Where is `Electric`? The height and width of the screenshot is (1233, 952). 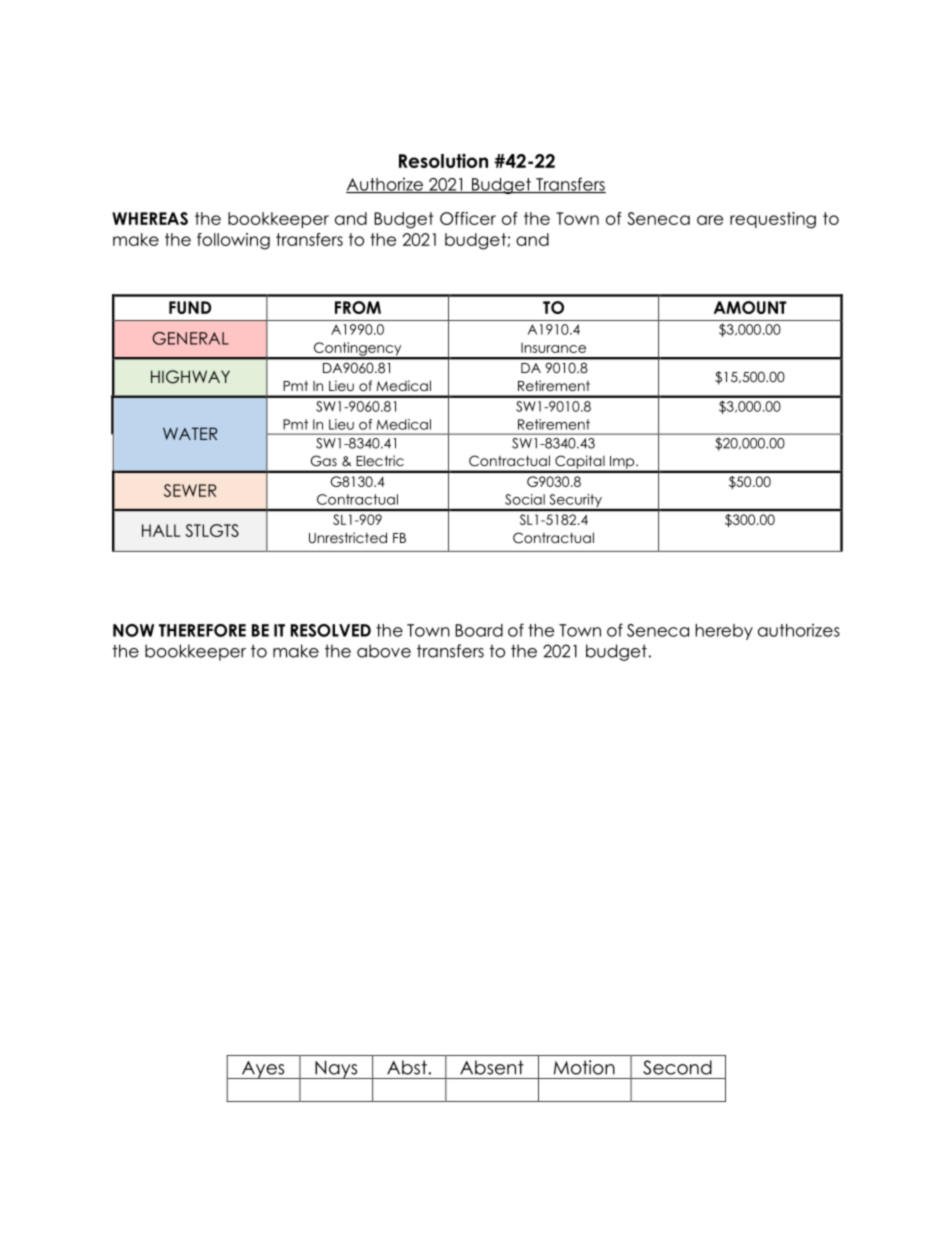
Electric is located at coordinates (380, 460).
